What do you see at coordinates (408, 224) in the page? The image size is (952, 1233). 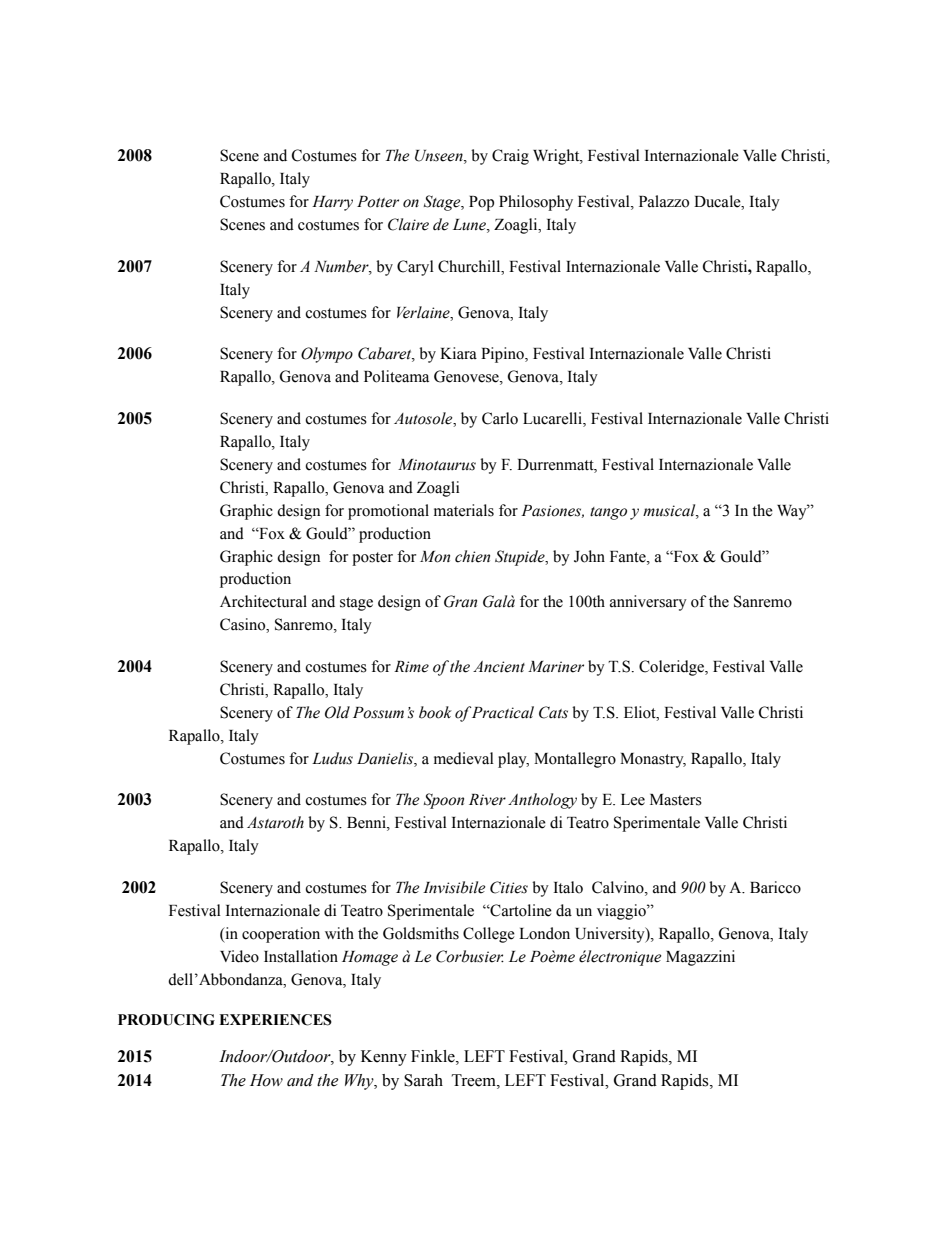 I see `Claire` at bounding box center [408, 224].
